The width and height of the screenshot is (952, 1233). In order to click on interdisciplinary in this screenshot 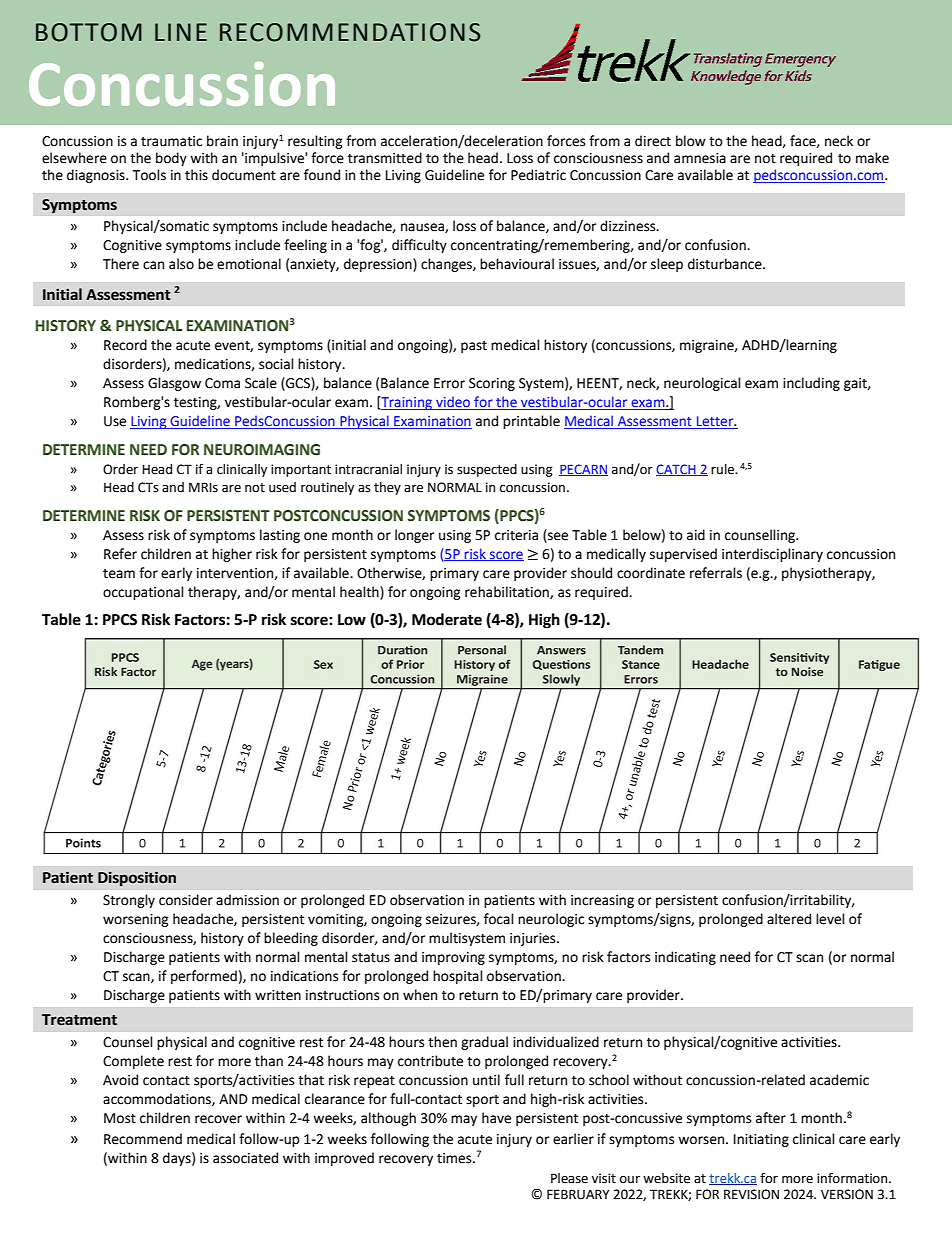, I will do `click(772, 555)`.
